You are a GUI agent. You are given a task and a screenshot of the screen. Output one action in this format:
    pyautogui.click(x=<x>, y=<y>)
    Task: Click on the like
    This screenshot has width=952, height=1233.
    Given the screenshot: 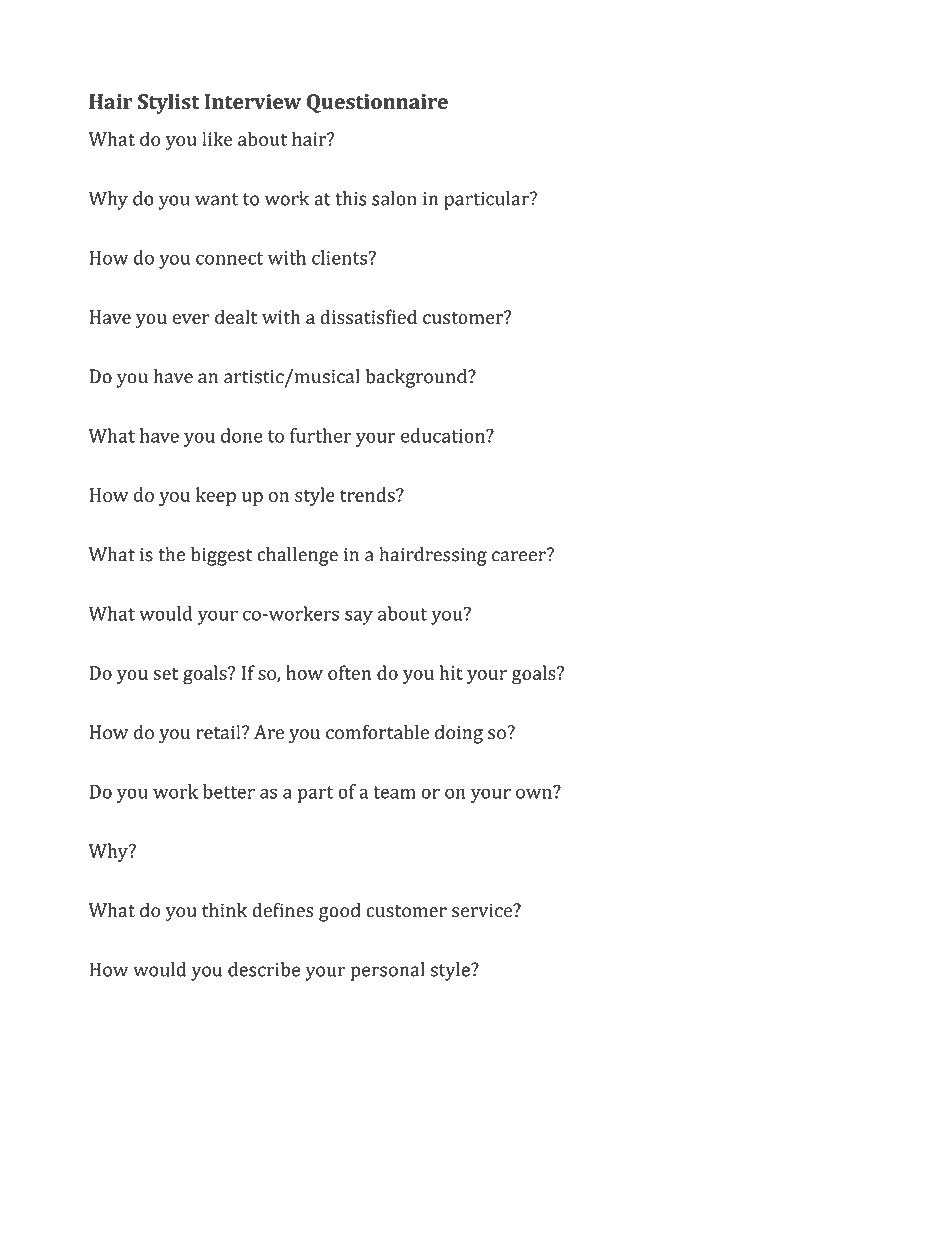 What is the action you would take?
    pyautogui.click(x=217, y=138)
